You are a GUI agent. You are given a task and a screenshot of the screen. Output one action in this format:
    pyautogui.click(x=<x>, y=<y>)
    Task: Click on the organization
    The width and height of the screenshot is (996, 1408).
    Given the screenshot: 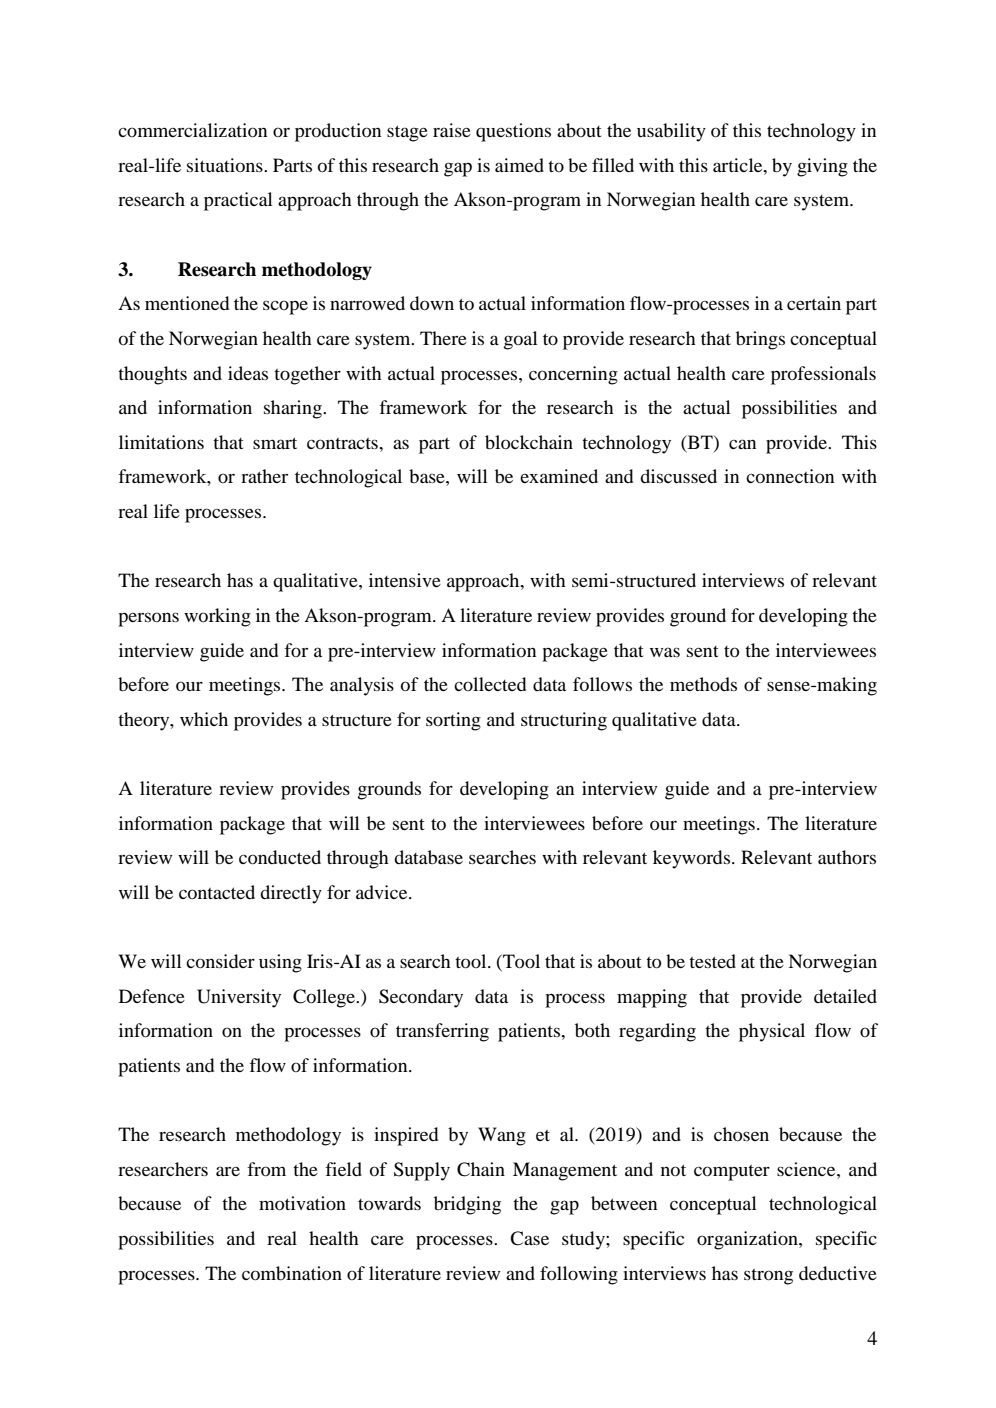 What is the action you would take?
    pyautogui.click(x=748, y=1240)
